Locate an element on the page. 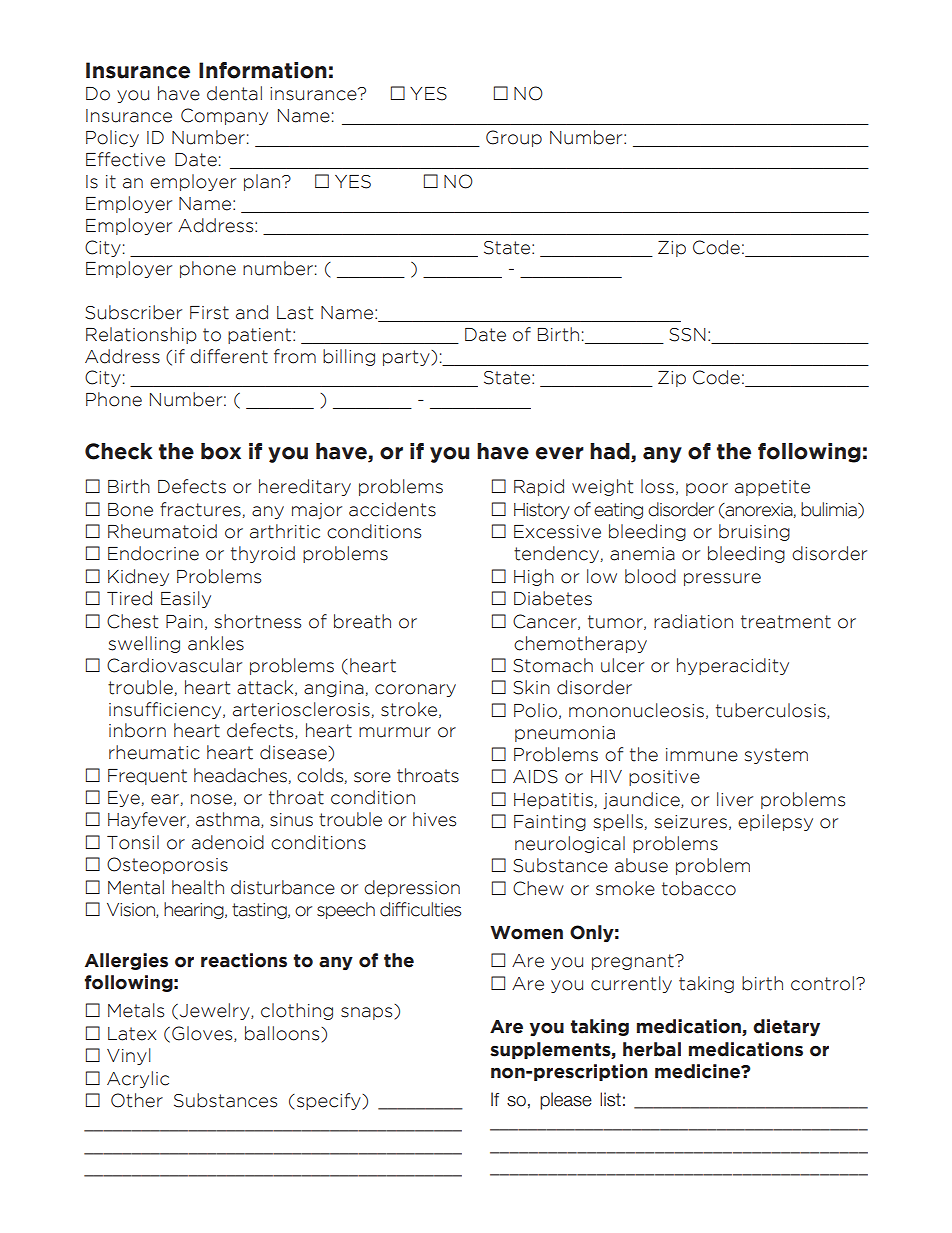 This image has width=952, height=1233. Company is located at coordinates (224, 116).
